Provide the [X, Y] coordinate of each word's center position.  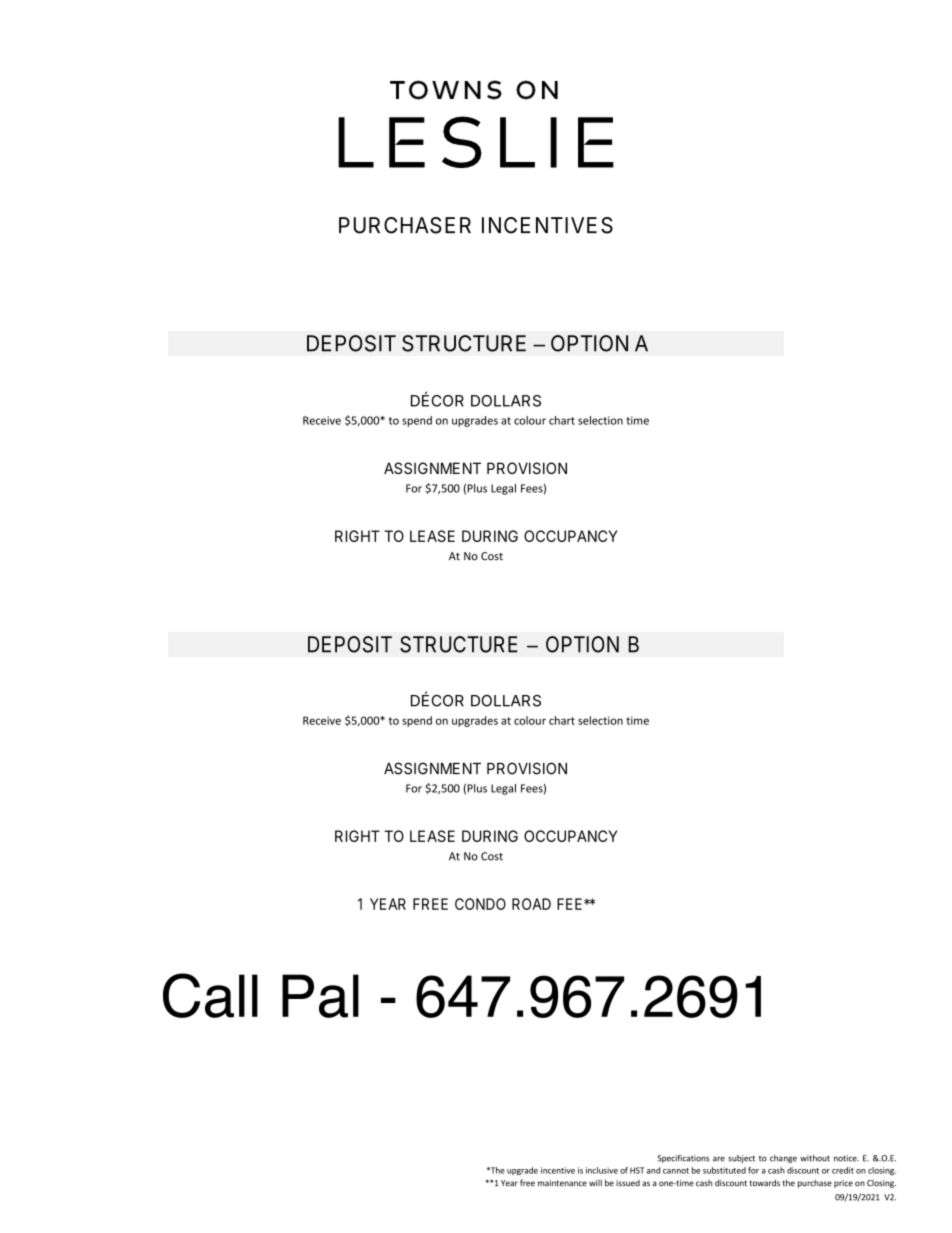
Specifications [683, 1158]
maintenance [562, 1183]
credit [843, 1170]
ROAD [531, 904]
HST [637, 1170]
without [815, 1158]
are [719, 1159]
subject [741, 1159]
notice [846, 1158]
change [783, 1159]
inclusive [602, 1170]
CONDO [480, 904]
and [653, 1170]
